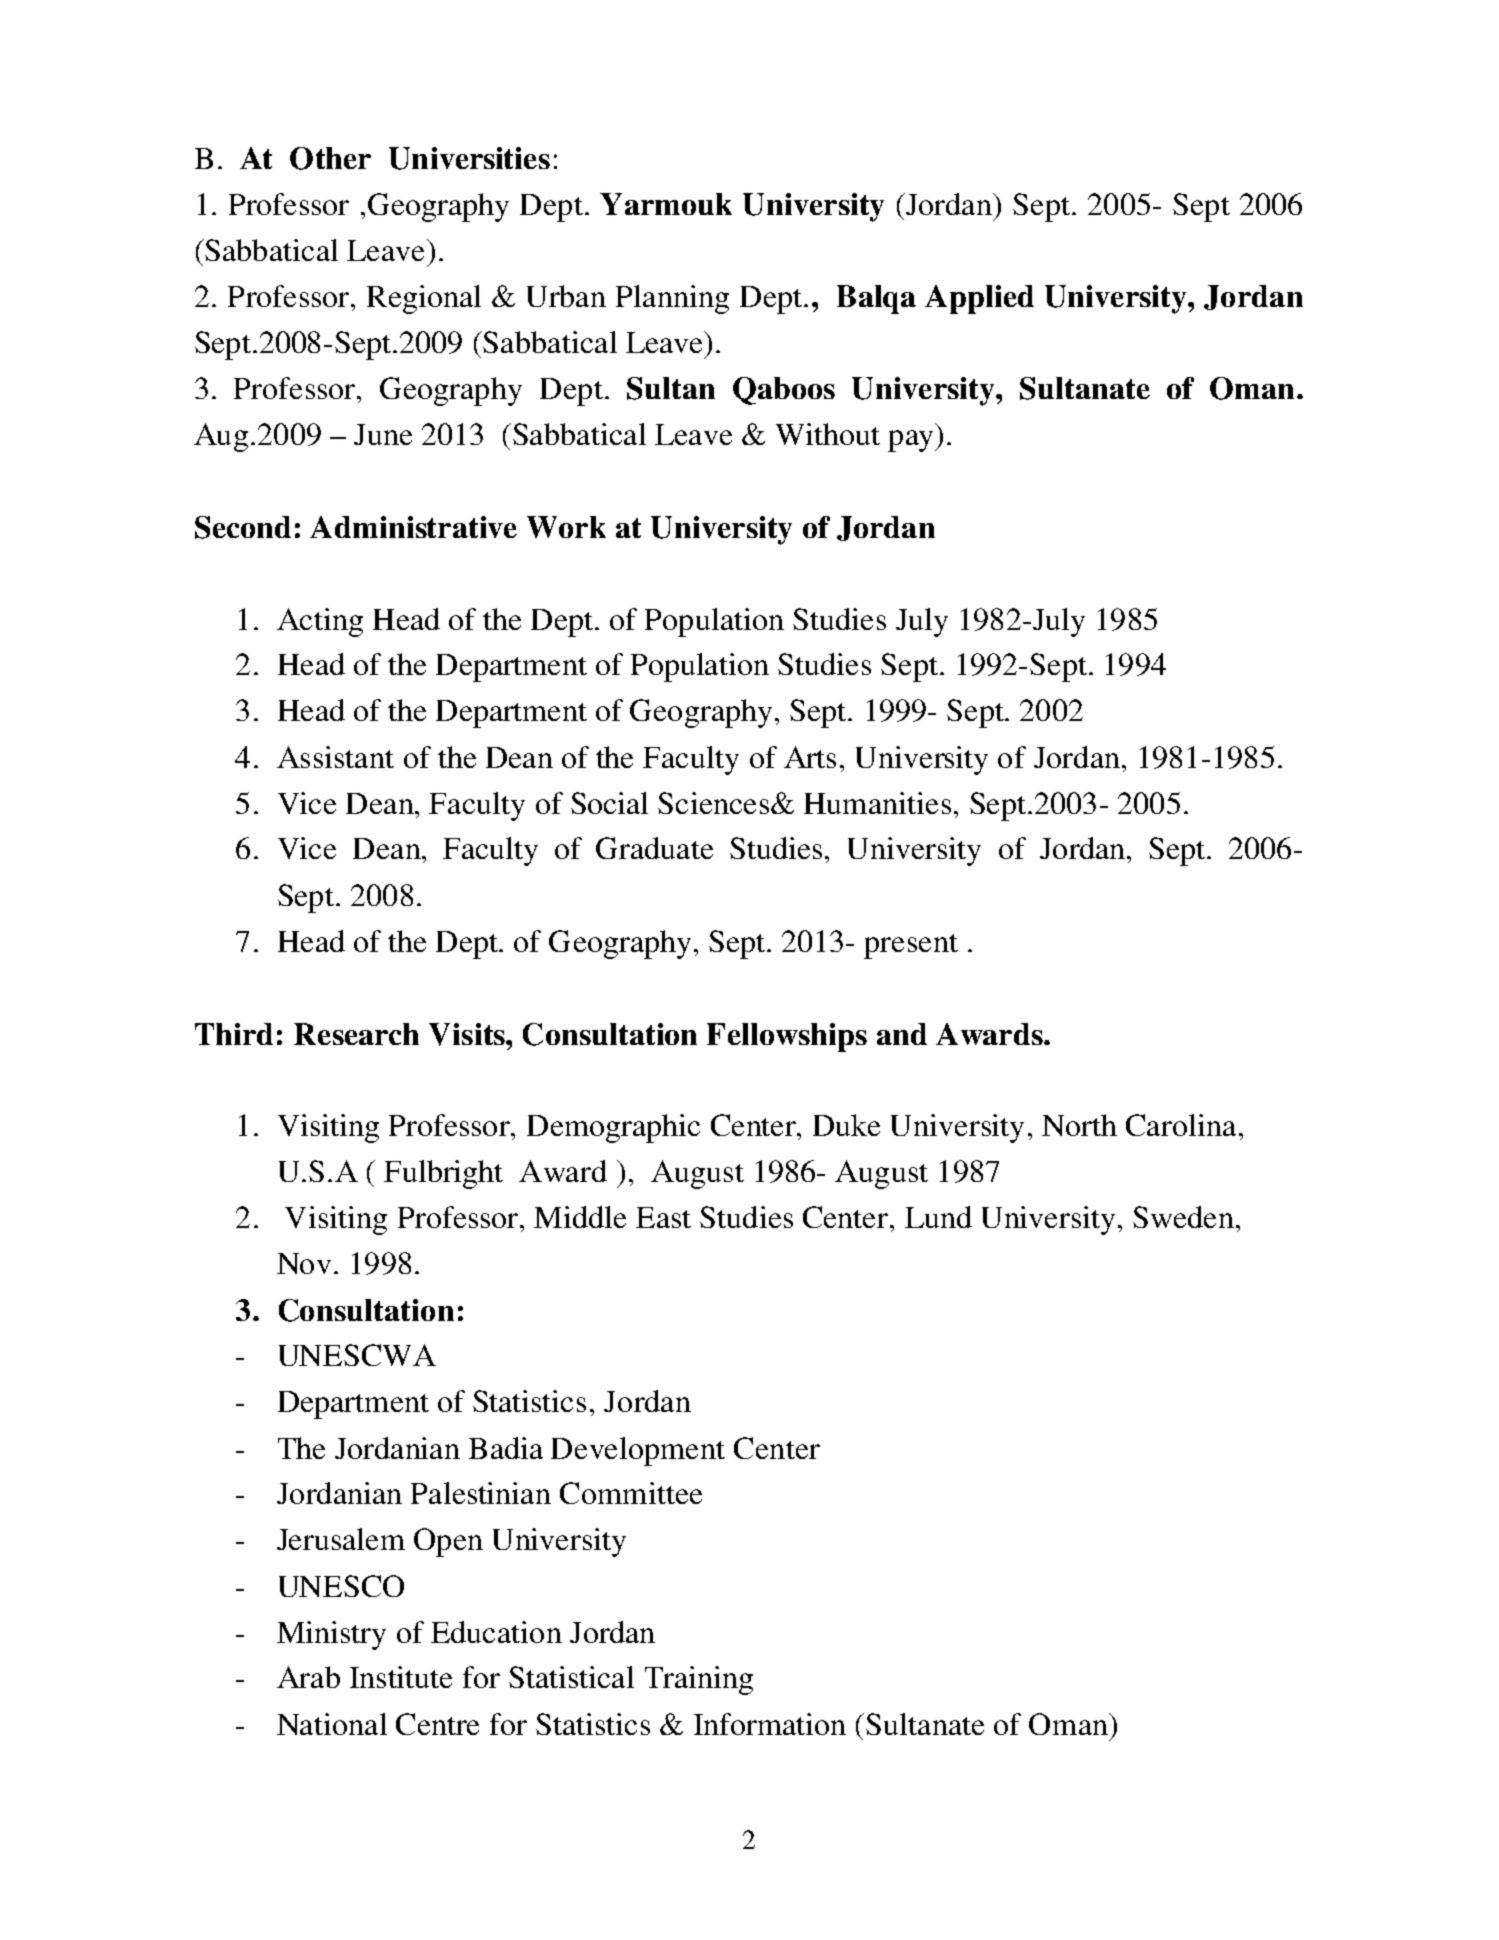 The height and width of the image is (1940, 1499). What do you see at coordinates (770, 1724) in the image?
I see `Information` at bounding box center [770, 1724].
